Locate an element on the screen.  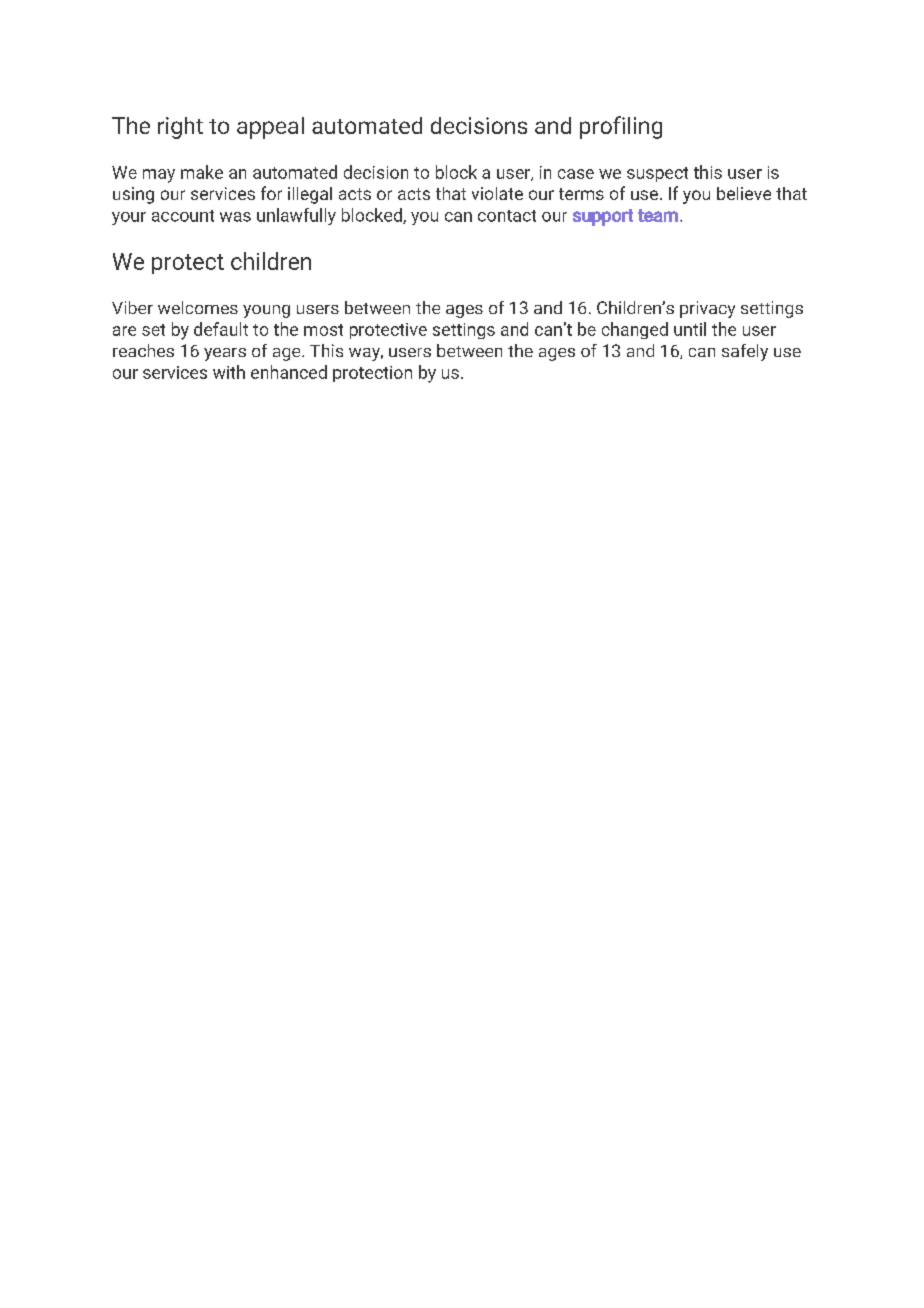
was is located at coordinates (235, 217).
